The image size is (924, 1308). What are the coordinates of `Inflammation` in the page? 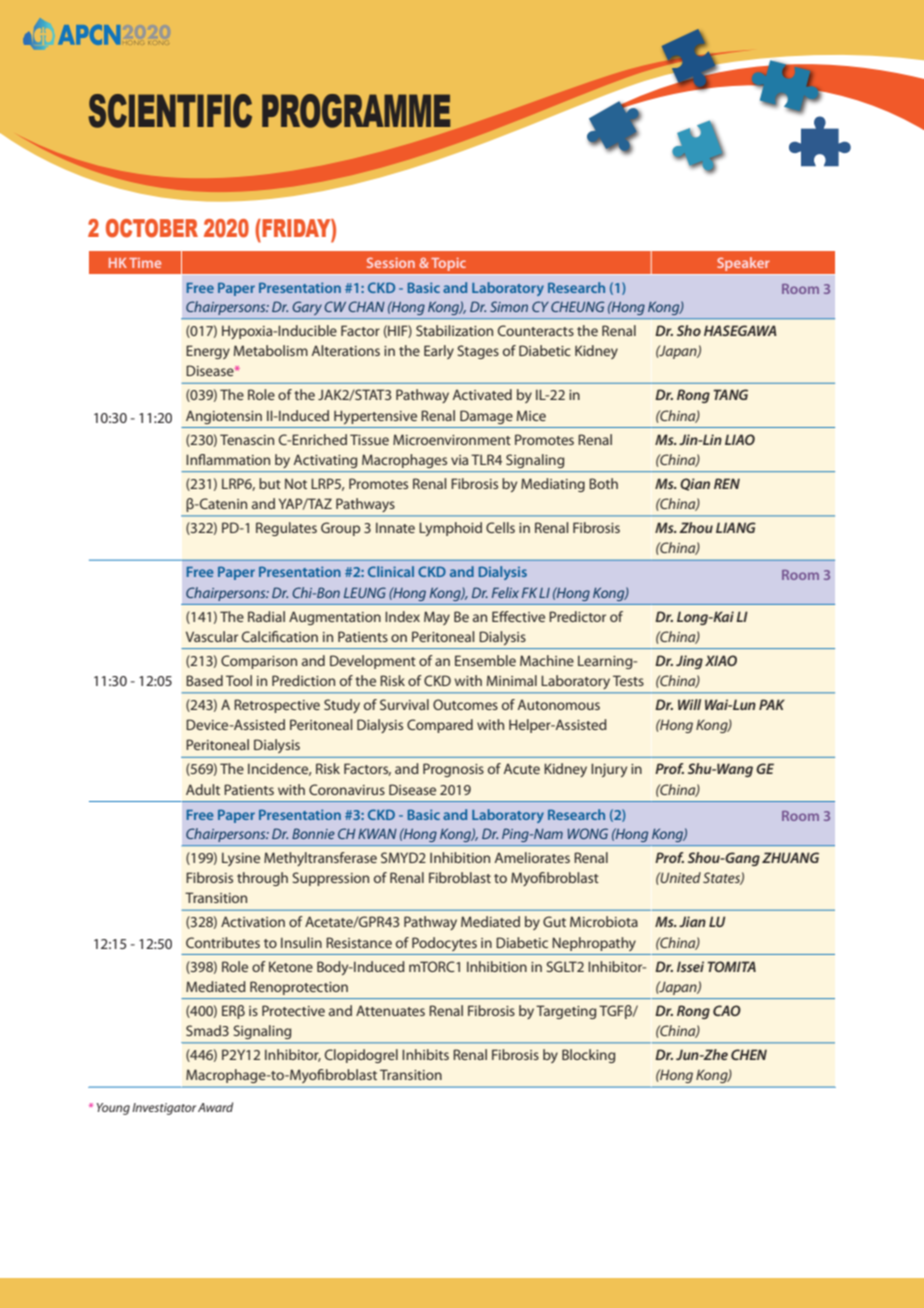 It's located at (228, 459).
